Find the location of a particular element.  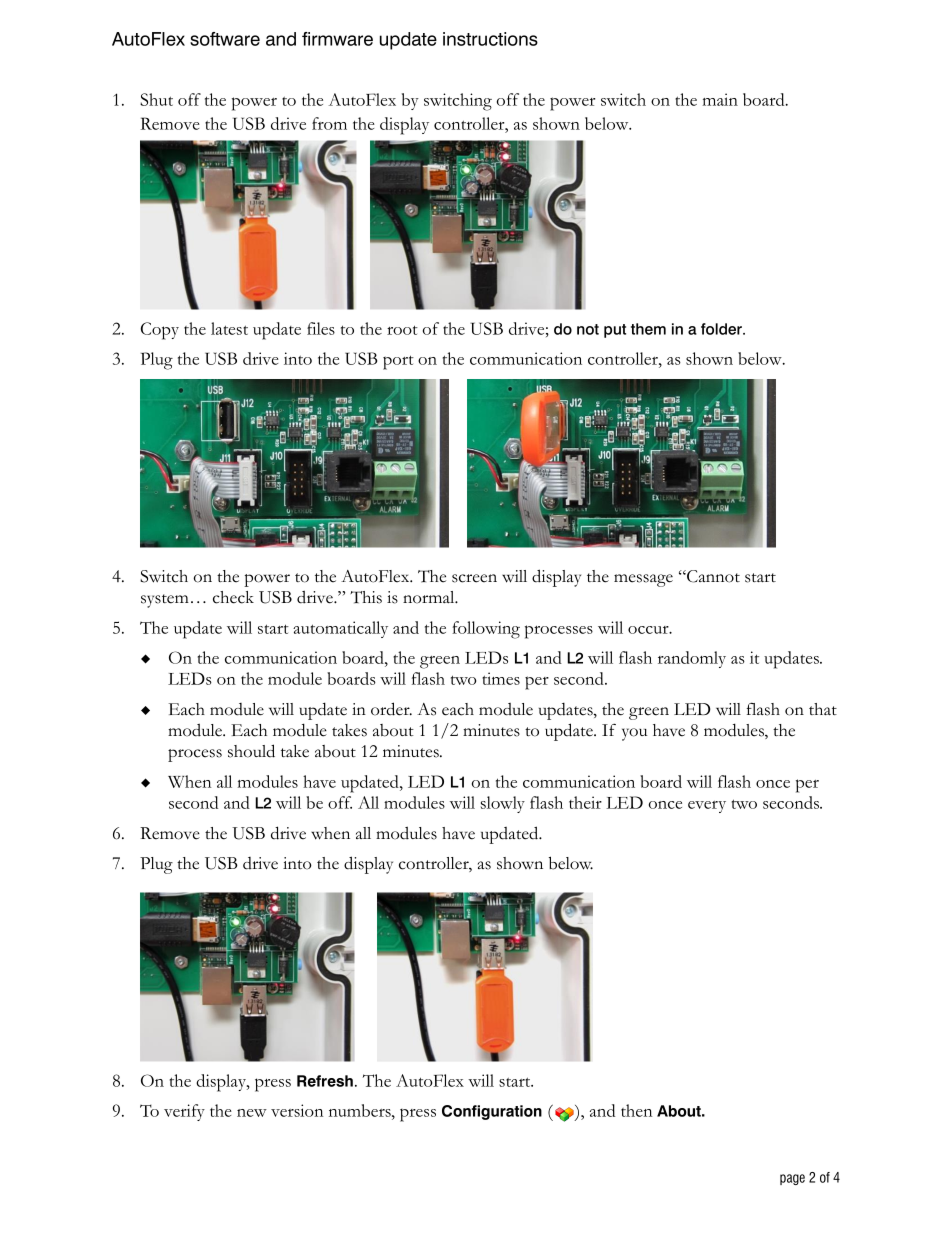

folder is located at coordinates (722, 329).
